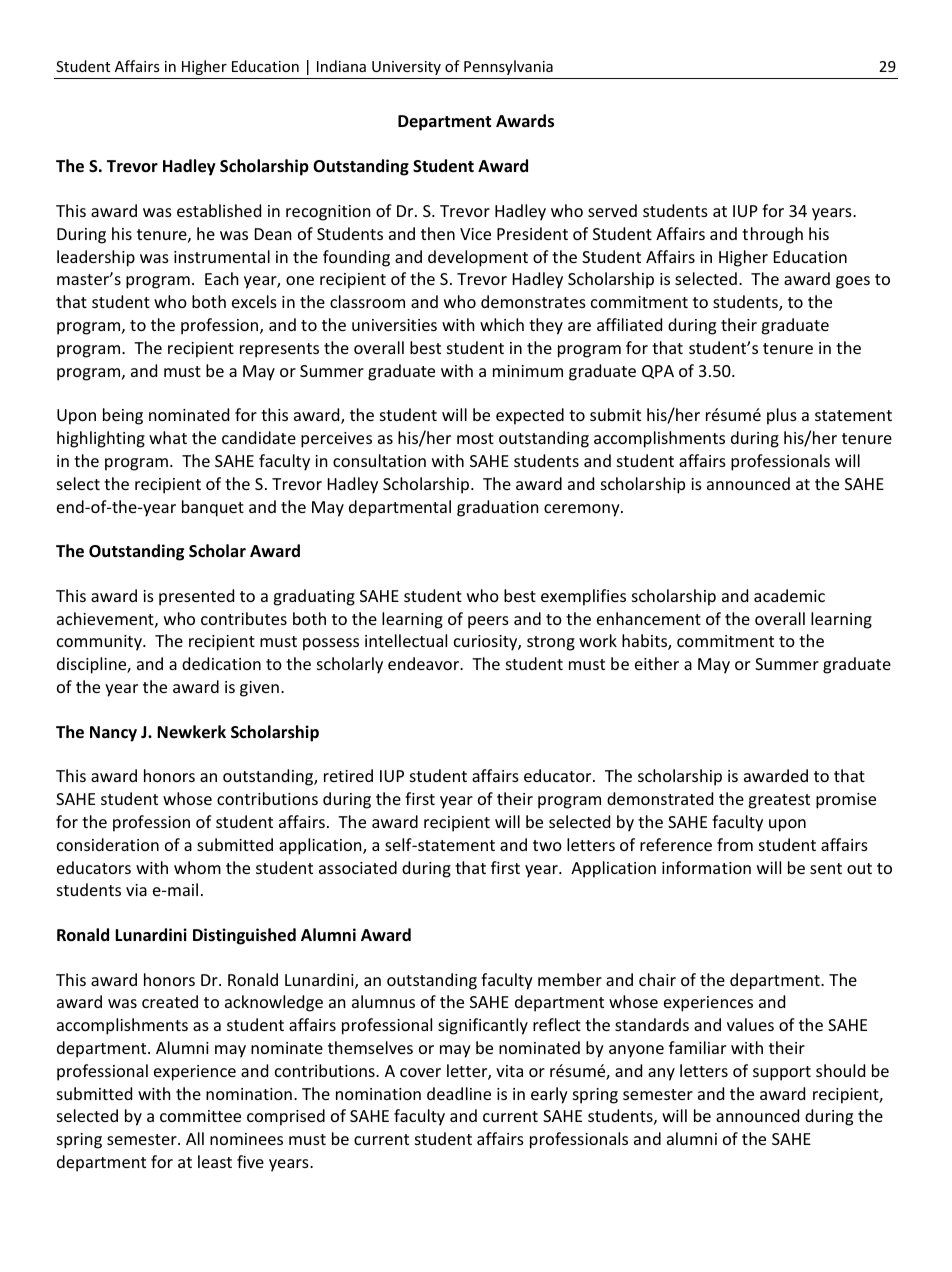 This screenshot has width=952, height=1272. I want to click on deadline, so click(459, 1093).
